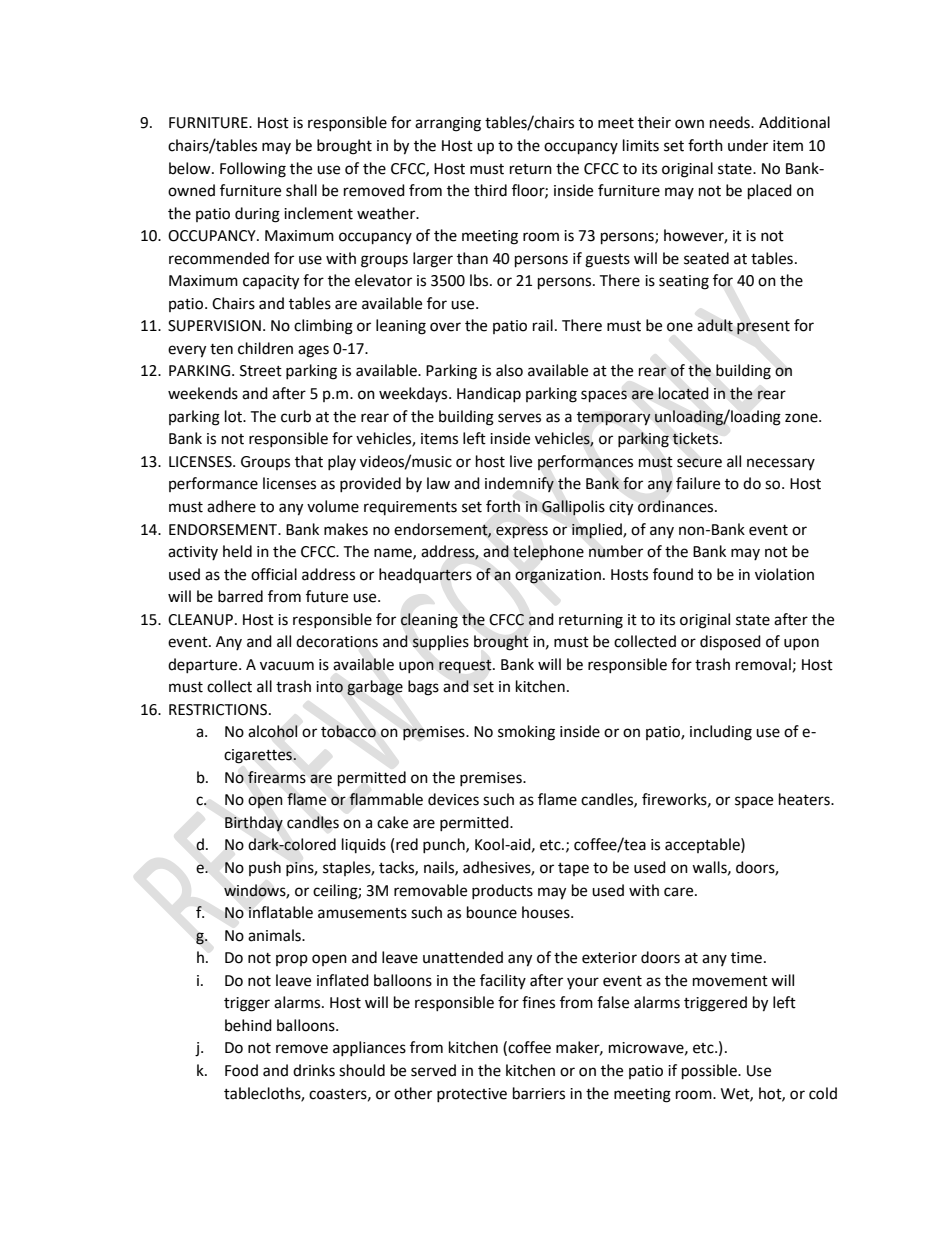 Image resolution: width=952 pixels, height=1233 pixels. What do you see at coordinates (730, 642) in the screenshot?
I see `disposed` at bounding box center [730, 642].
